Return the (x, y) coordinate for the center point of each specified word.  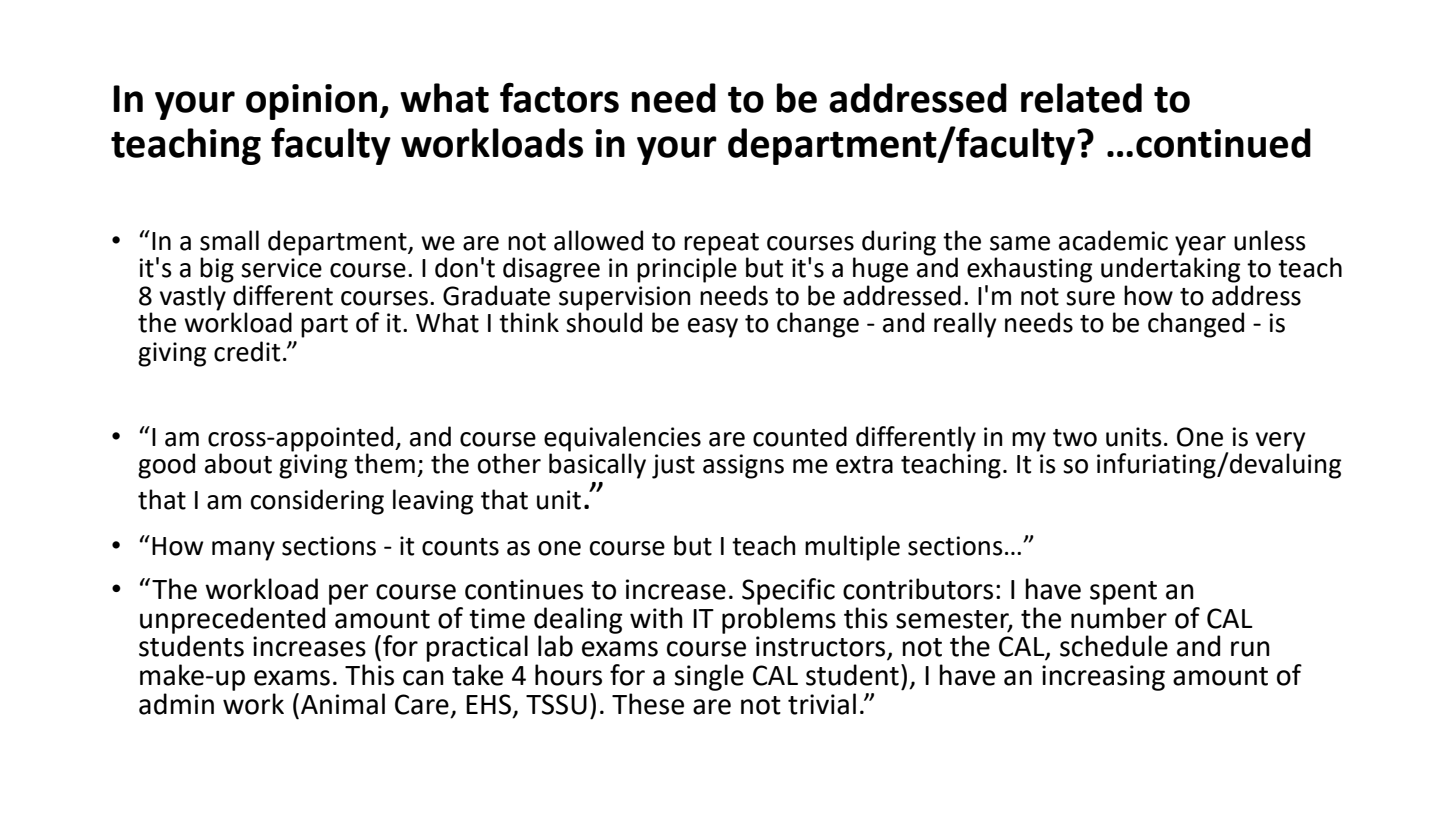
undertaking (1170, 269)
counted (800, 436)
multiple (852, 548)
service (281, 268)
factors (559, 98)
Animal (343, 704)
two (1075, 438)
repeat (721, 245)
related (1081, 98)
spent (1123, 593)
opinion (311, 102)
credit (247, 351)
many (243, 551)
